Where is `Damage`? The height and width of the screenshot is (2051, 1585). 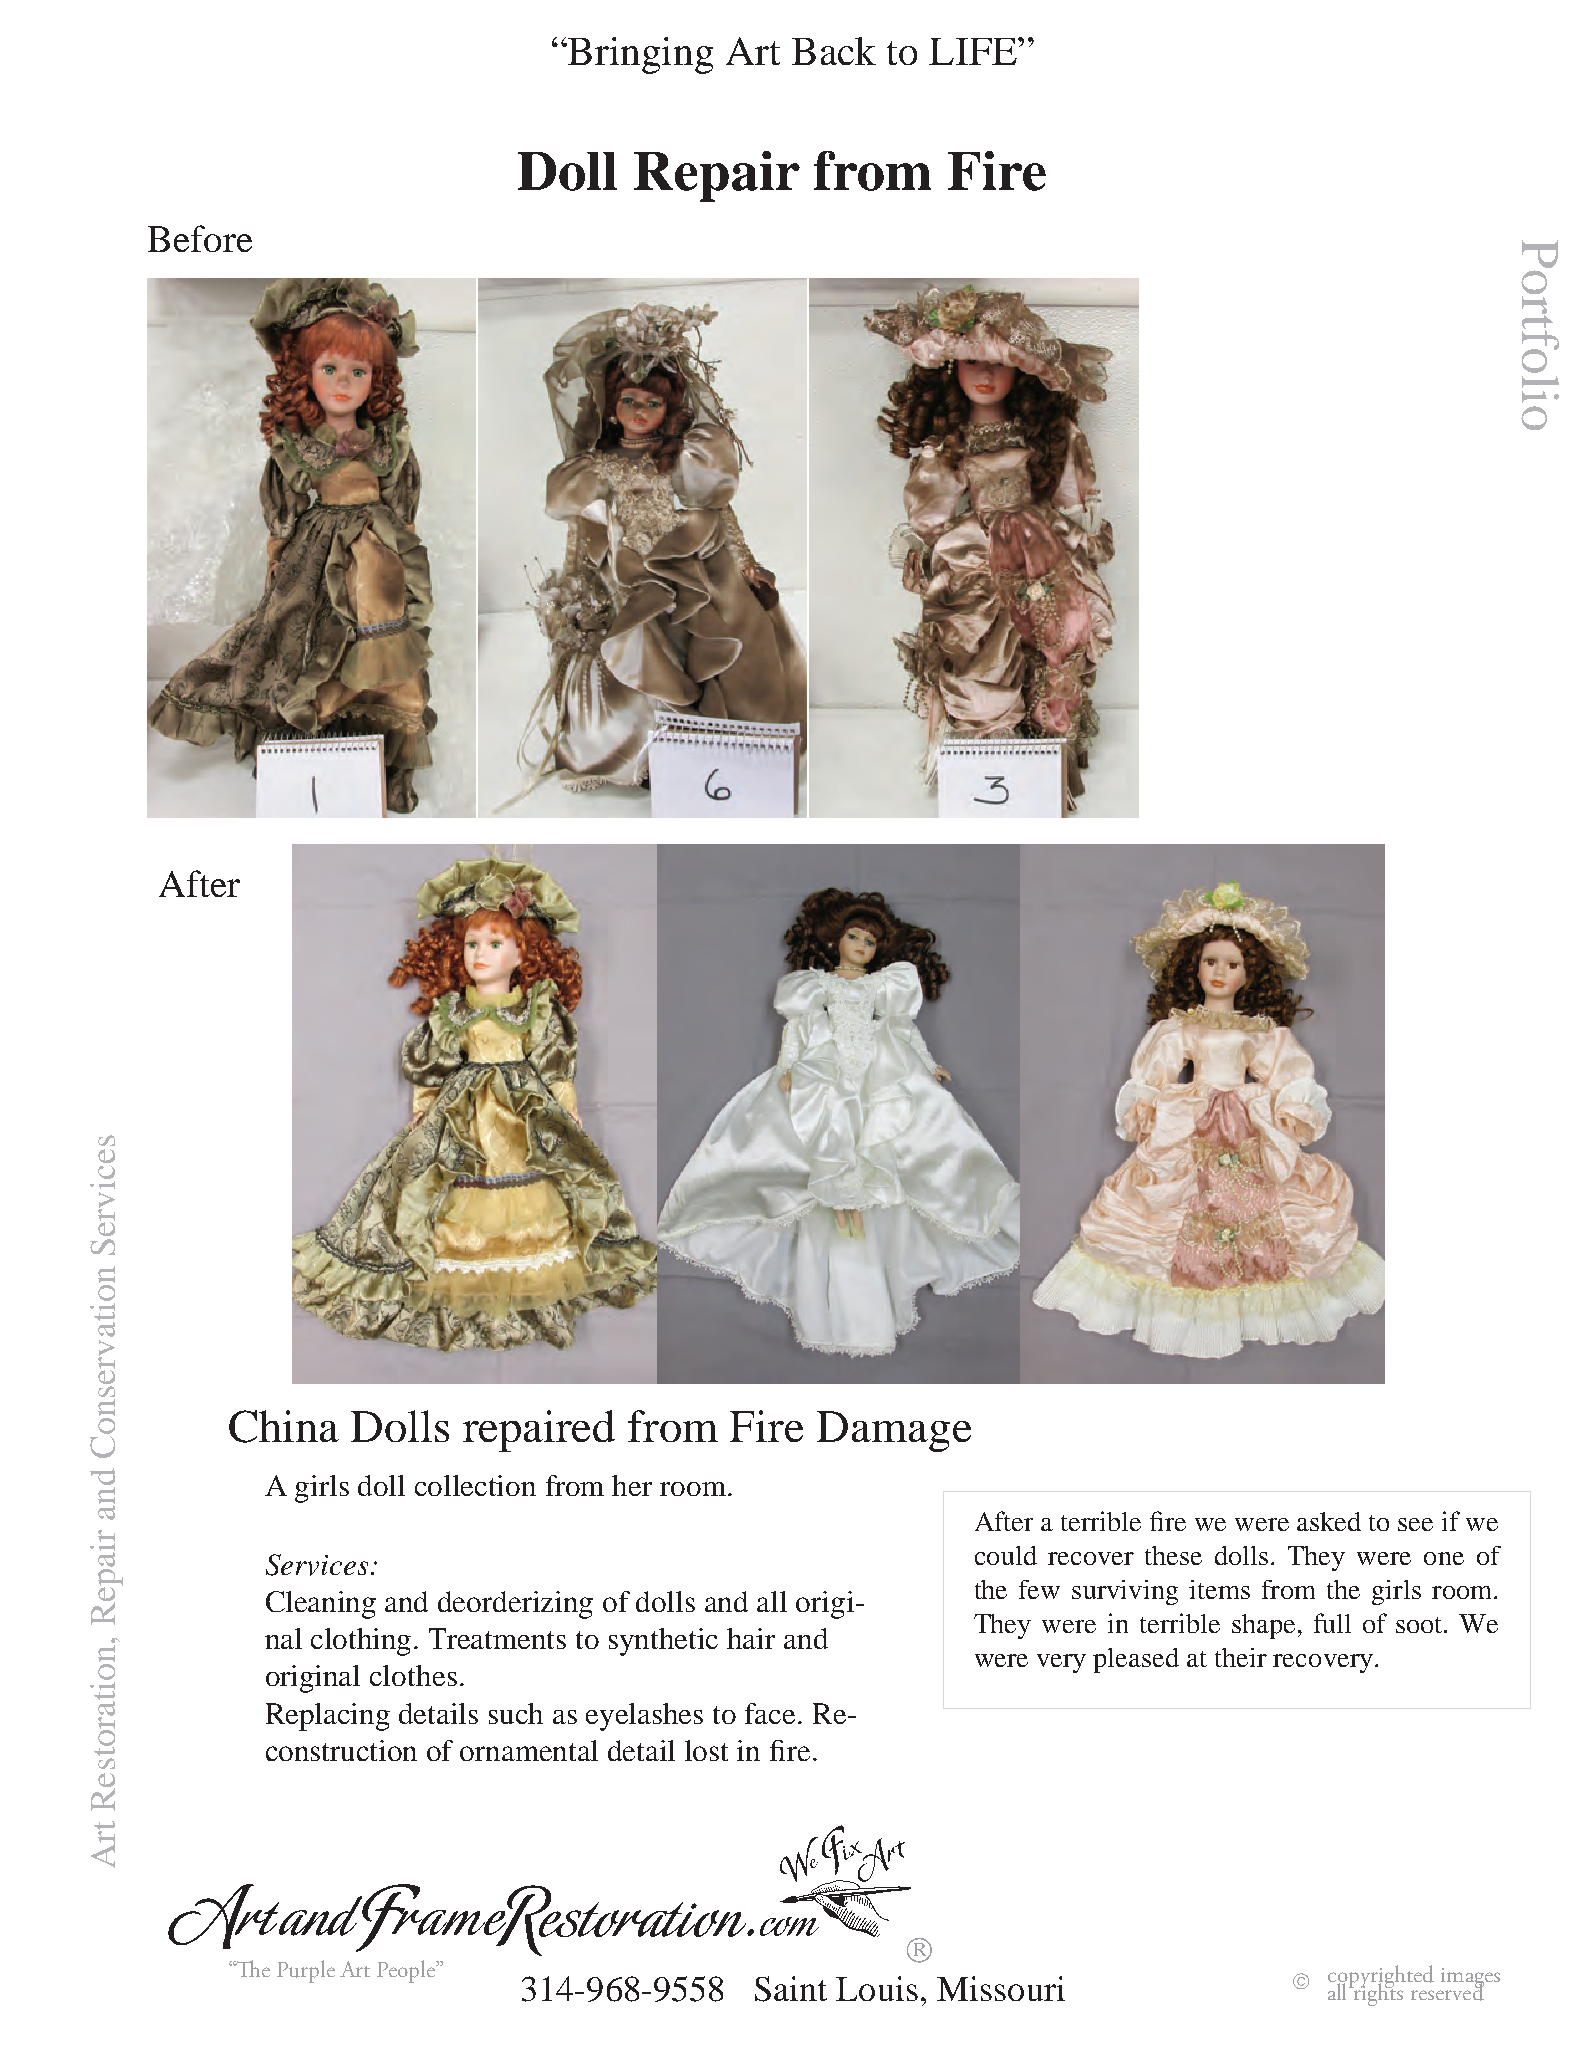 Damage is located at coordinates (894, 1431).
